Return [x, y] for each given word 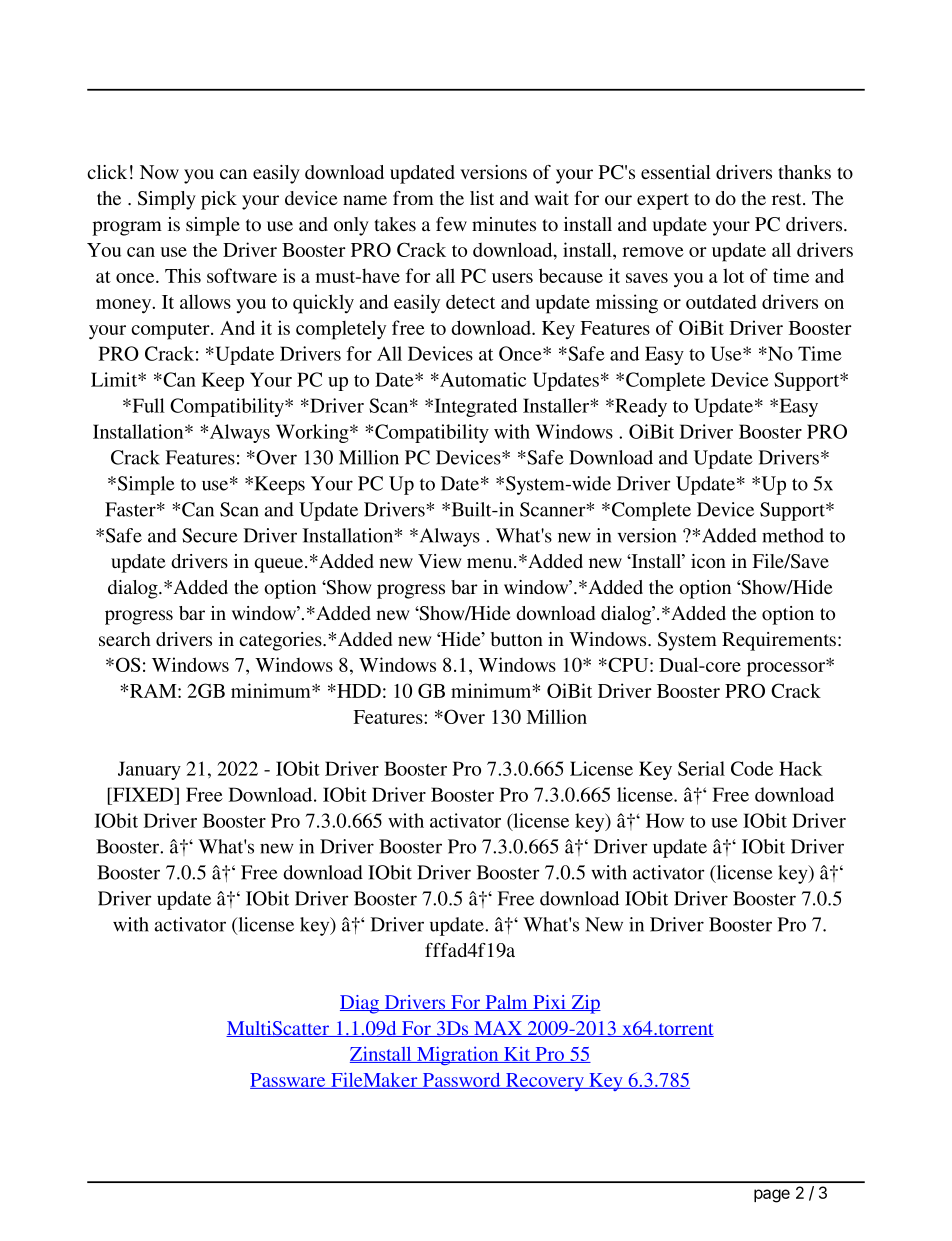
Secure [210, 535]
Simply [167, 200]
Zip [585, 1004]
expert [663, 201]
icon [708, 561]
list [482, 198]
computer [171, 331]
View [440, 561]
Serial [701, 768]
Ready [640, 407]
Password [461, 1080]
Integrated [474, 407]
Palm [506, 1003]
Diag [360, 1004]
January [149, 770]
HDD [358, 691]
